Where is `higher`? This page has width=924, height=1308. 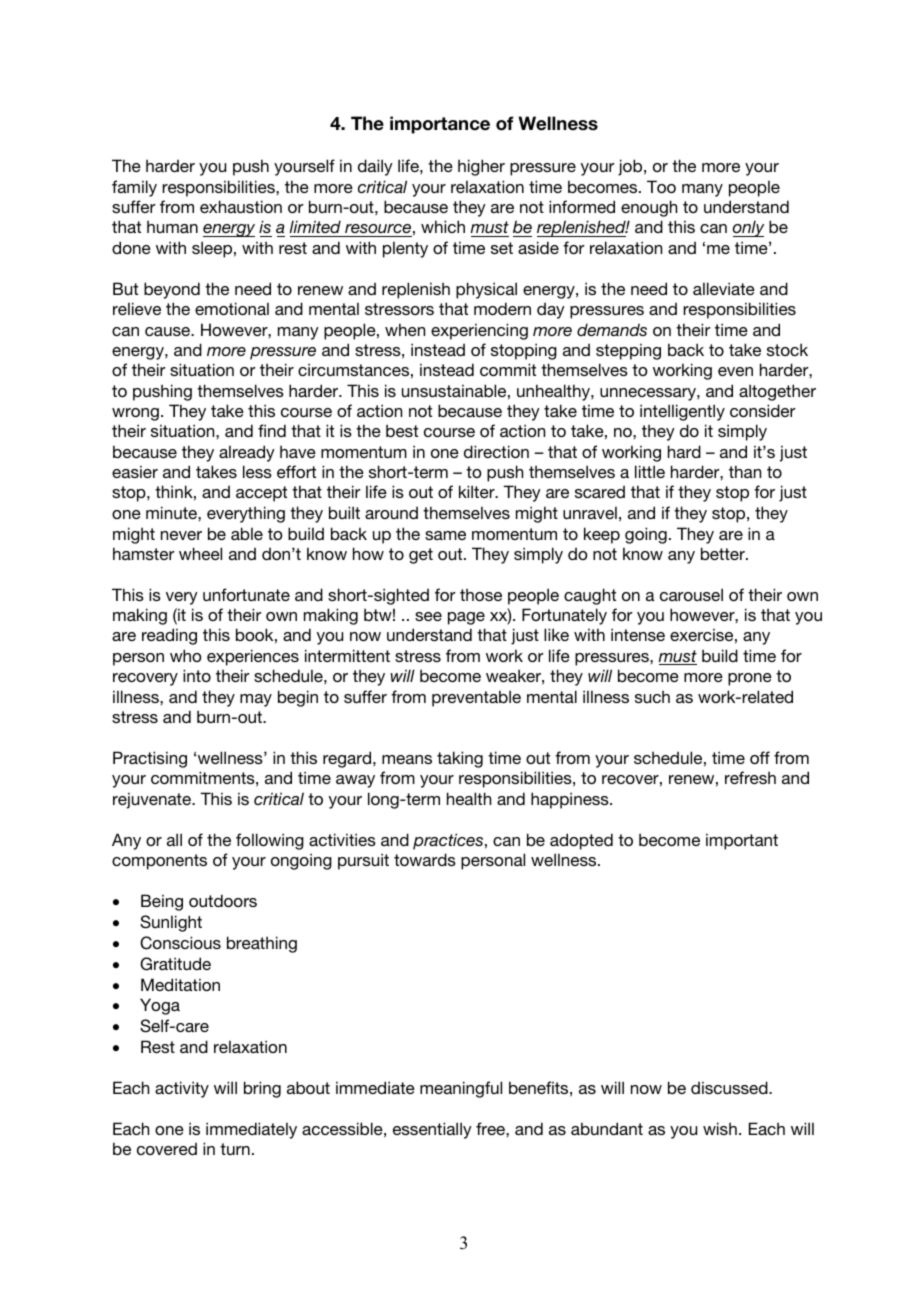
higher is located at coordinates (481, 167).
